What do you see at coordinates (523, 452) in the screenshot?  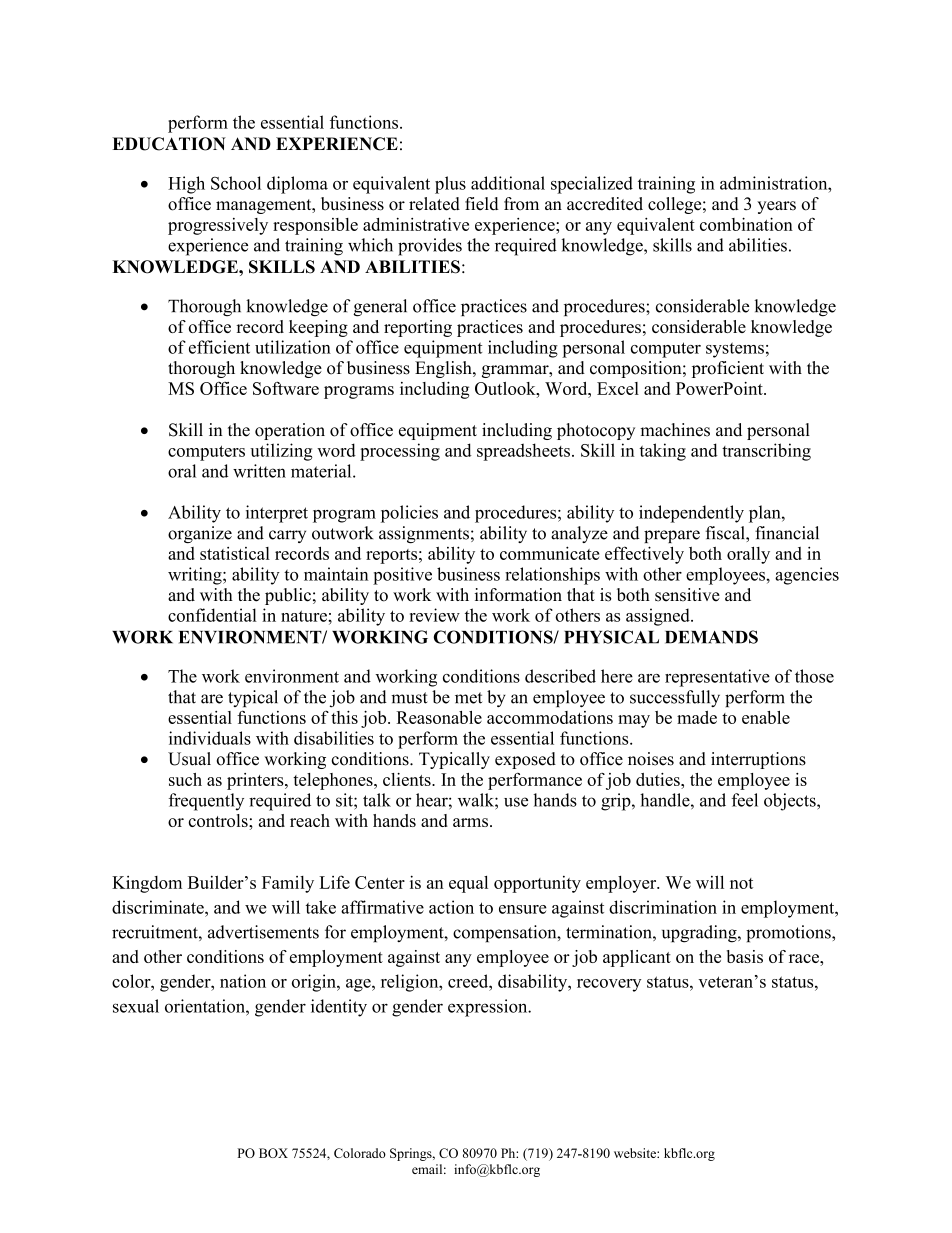 I see `spreadsheets` at bounding box center [523, 452].
